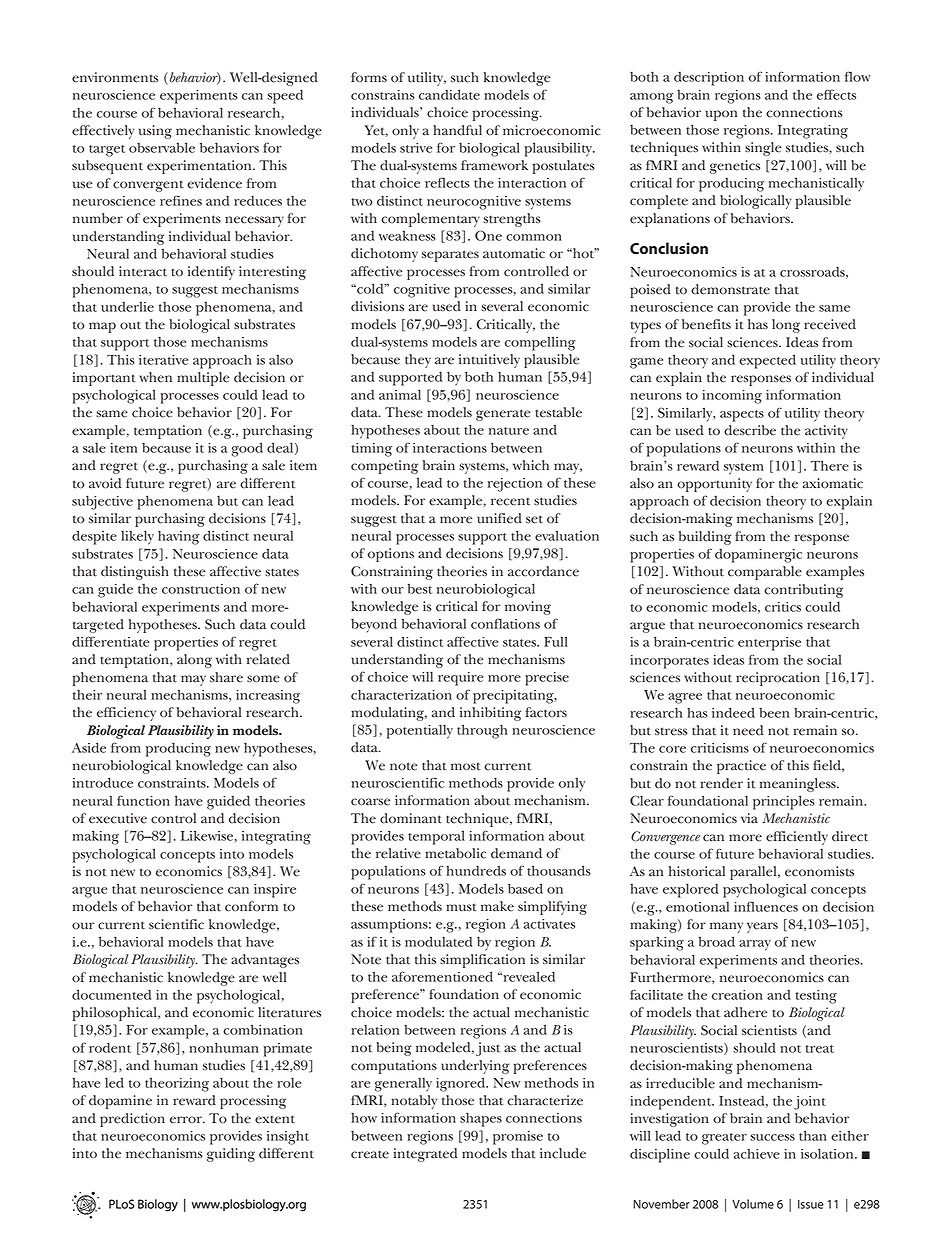 This page has height=1256, width=952. I want to click on rejection, so click(515, 485).
